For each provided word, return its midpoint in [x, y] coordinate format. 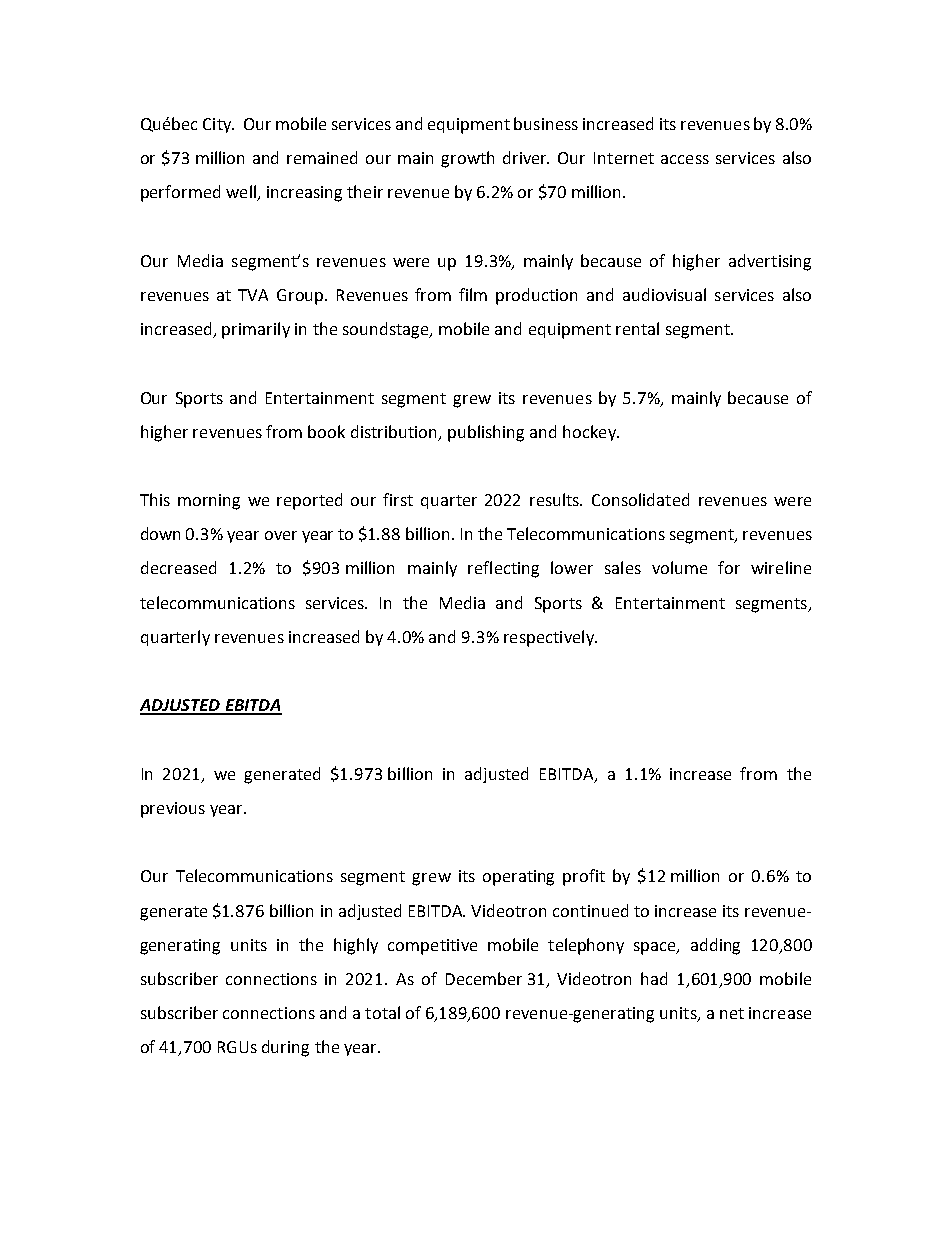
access [685, 159]
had [654, 978]
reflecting [503, 569]
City [218, 125]
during [285, 1048]
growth [467, 159]
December [484, 978]
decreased [178, 567]
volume [679, 567]
